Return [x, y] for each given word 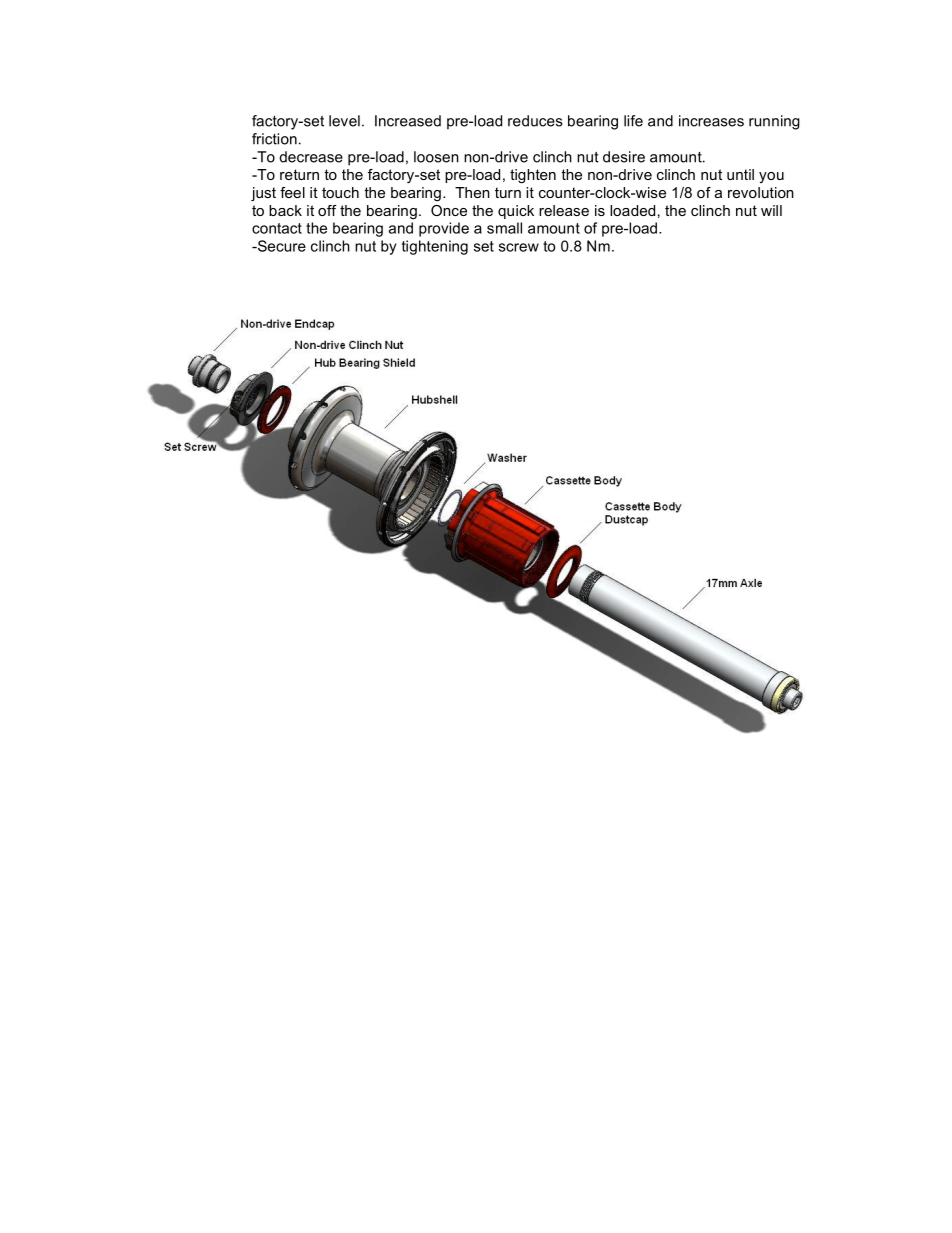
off [327, 210]
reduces [535, 121]
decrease [311, 157]
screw [519, 247]
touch [340, 192]
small [504, 228]
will [771, 210]
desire [624, 157]
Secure [280, 246]
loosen [436, 157]
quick [516, 212]
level [344, 121]
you [771, 177]
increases [711, 121]
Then [472, 192]
